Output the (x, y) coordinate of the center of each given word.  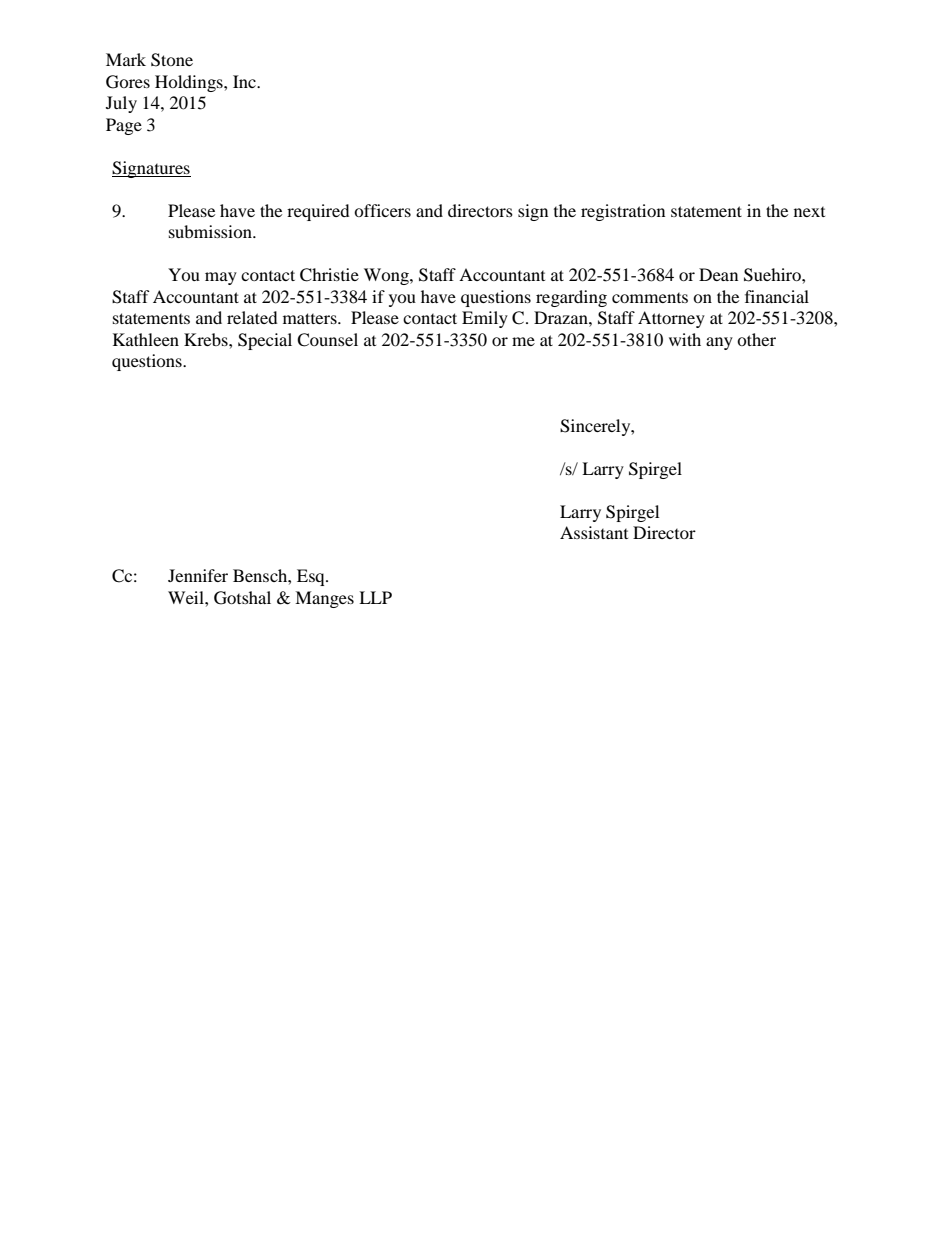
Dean (718, 274)
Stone (172, 60)
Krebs (207, 339)
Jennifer (198, 575)
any (719, 343)
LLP (375, 597)
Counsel (327, 340)
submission (211, 231)
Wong (387, 276)
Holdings (190, 83)
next (809, 212)
